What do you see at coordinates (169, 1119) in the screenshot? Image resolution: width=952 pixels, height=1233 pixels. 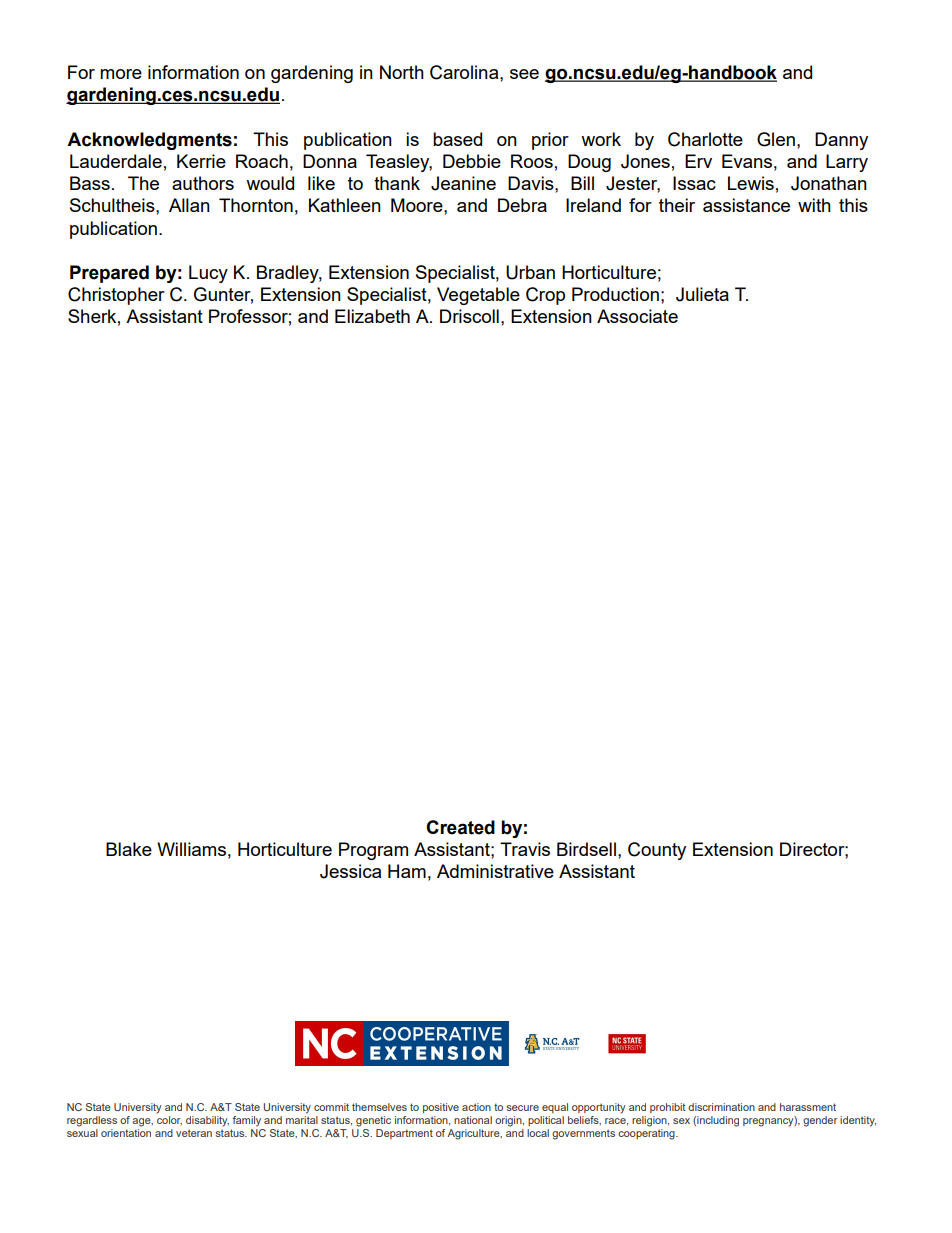 I see `color` at bounding box center [169, 1119].
